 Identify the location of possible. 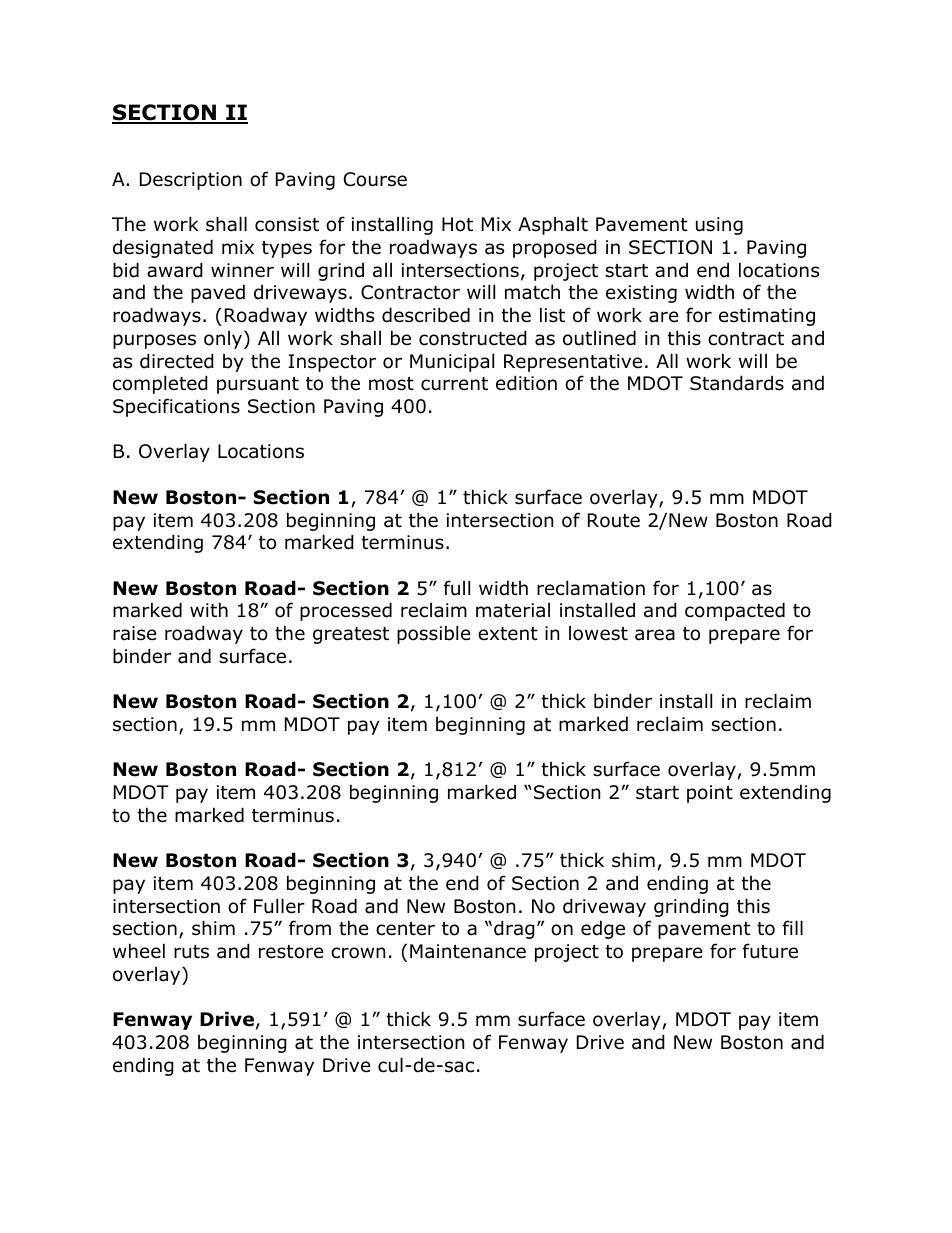
(434, 634).
